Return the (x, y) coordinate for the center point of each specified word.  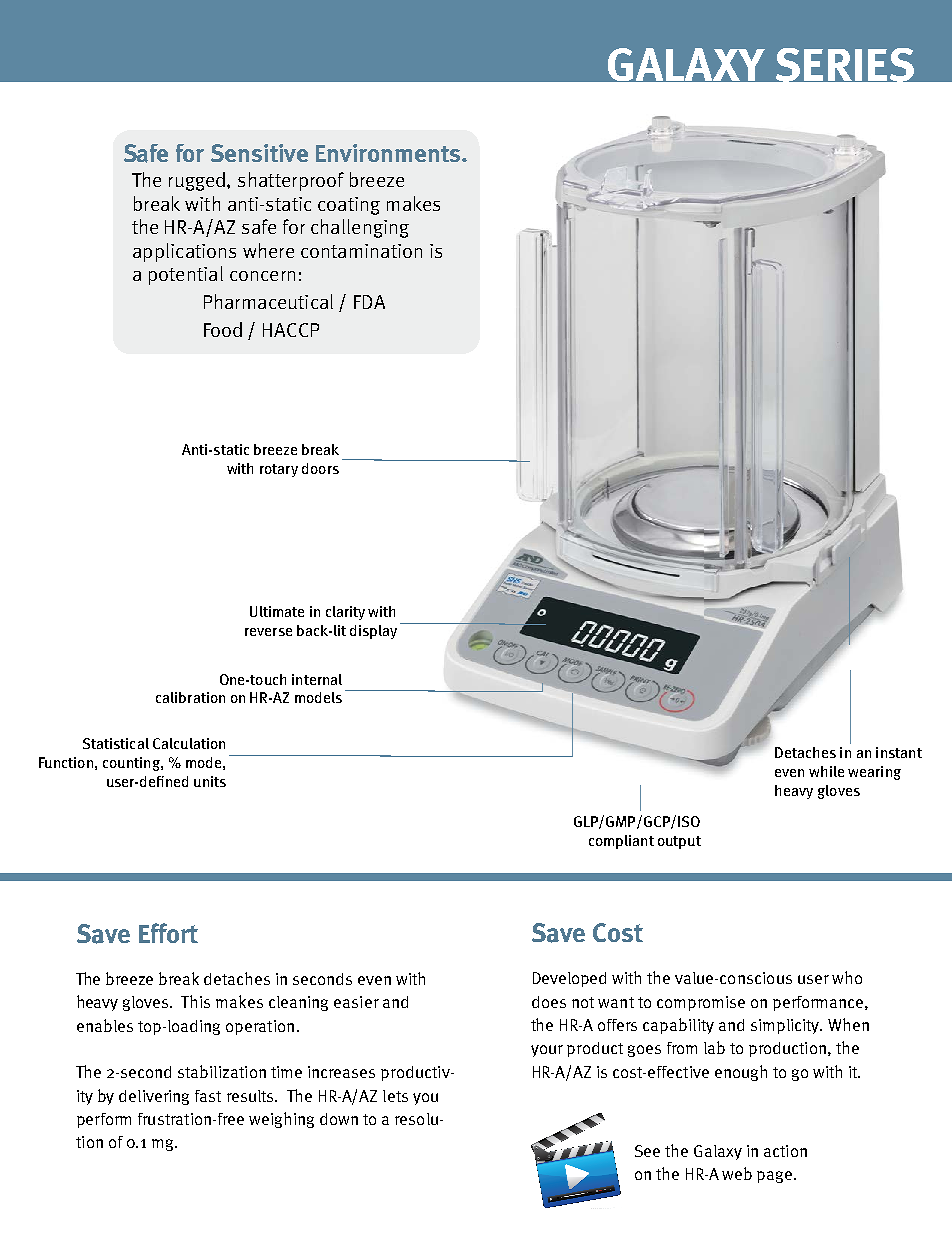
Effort (168, 933)
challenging (360, 228)
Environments (389, 153)
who (847, 977)
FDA (369, 302)
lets (395, 1096)
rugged (198, 181)
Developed (569, 979)
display (373, 632)
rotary (279, 470)
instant (899, 752)
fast (208, 1096)
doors (320, 468)
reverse (268, 632)
